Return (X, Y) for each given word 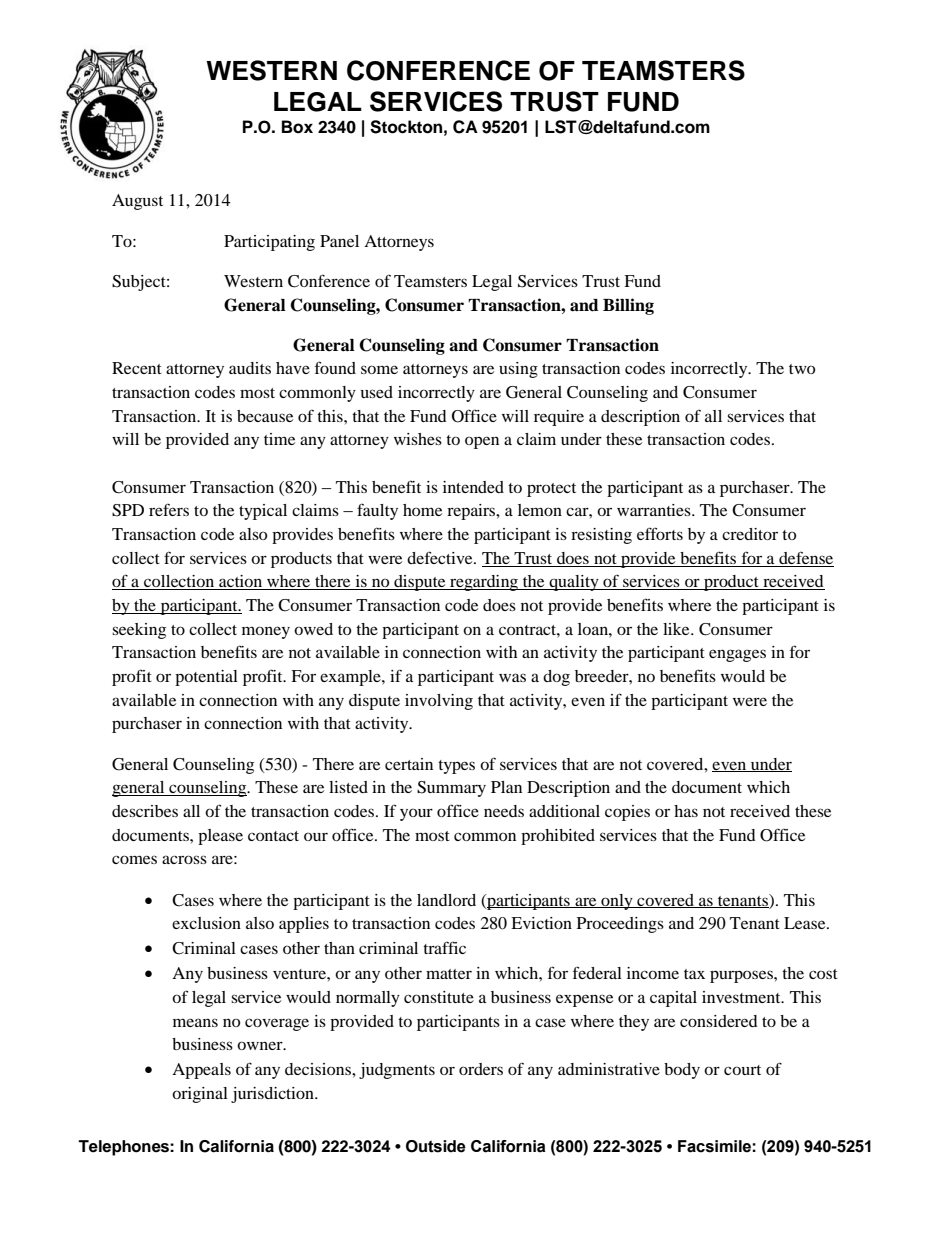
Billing (628, 306)
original (200, 1095)
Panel (339, 241)
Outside (436, 1146)
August (137, 202)
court (742, 1070)
